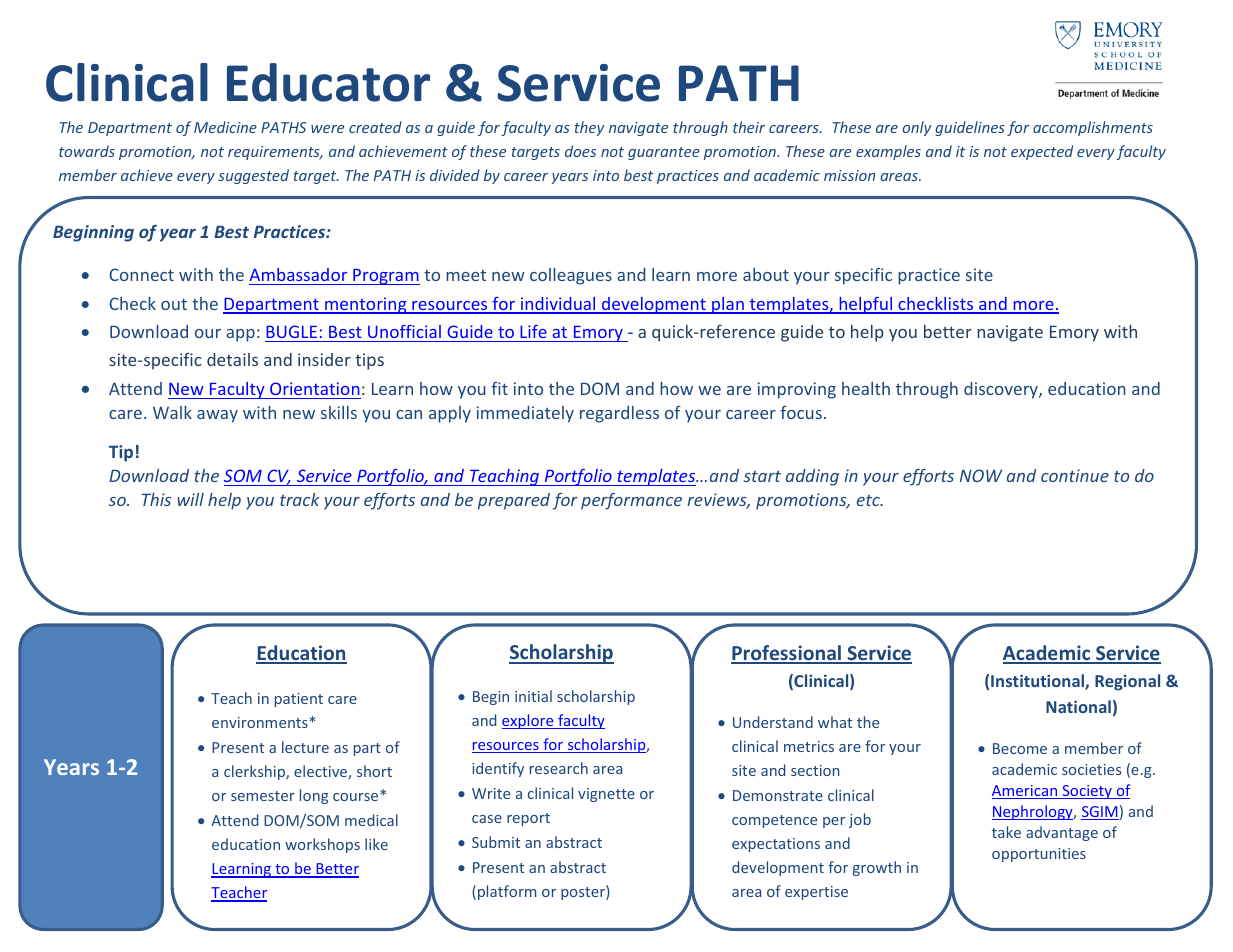 The image size is (1233, 952). Describe the element at coordinates (589, 128) in the screenshot. I see `they` at that location.
